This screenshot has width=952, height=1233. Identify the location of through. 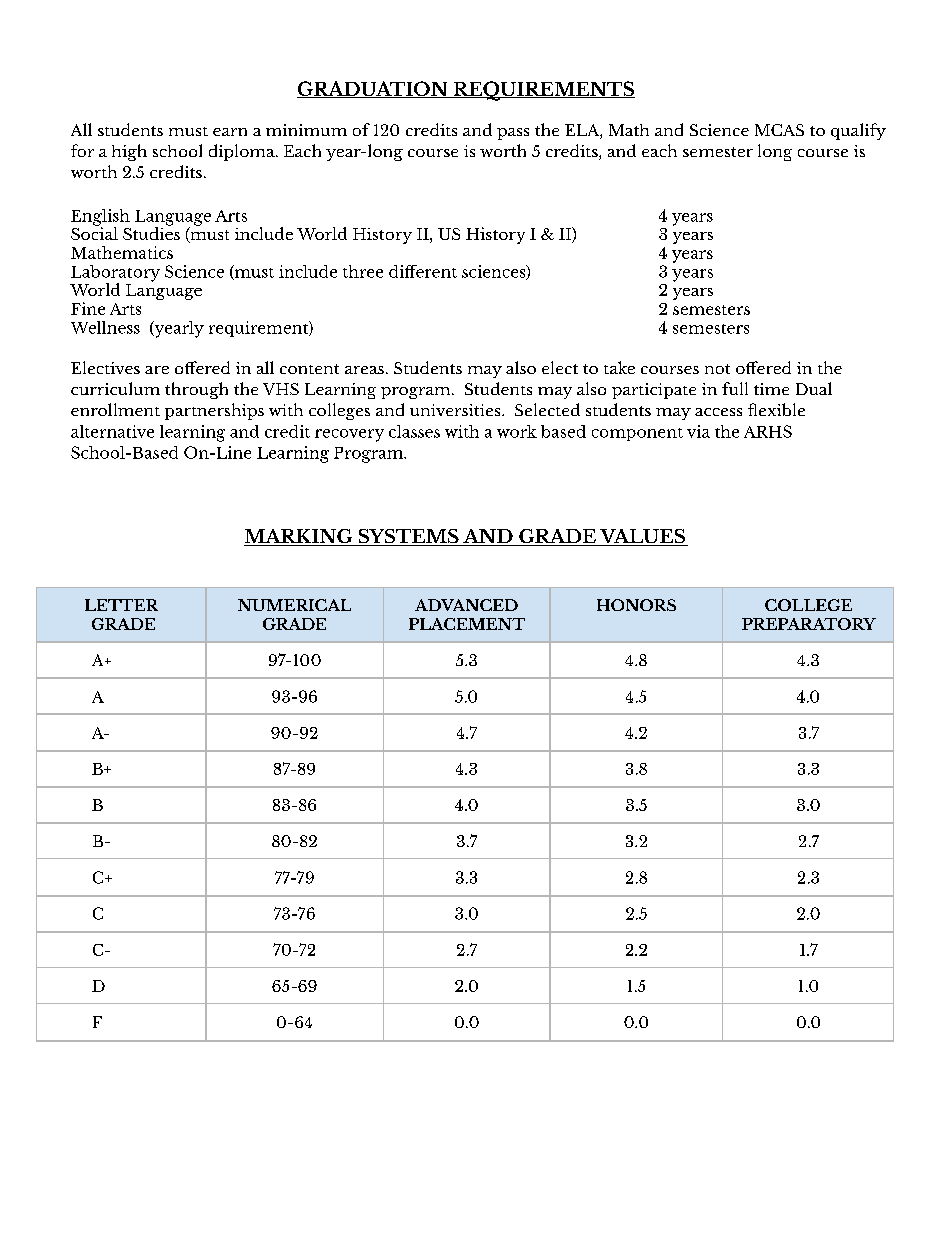
(196, 390).
